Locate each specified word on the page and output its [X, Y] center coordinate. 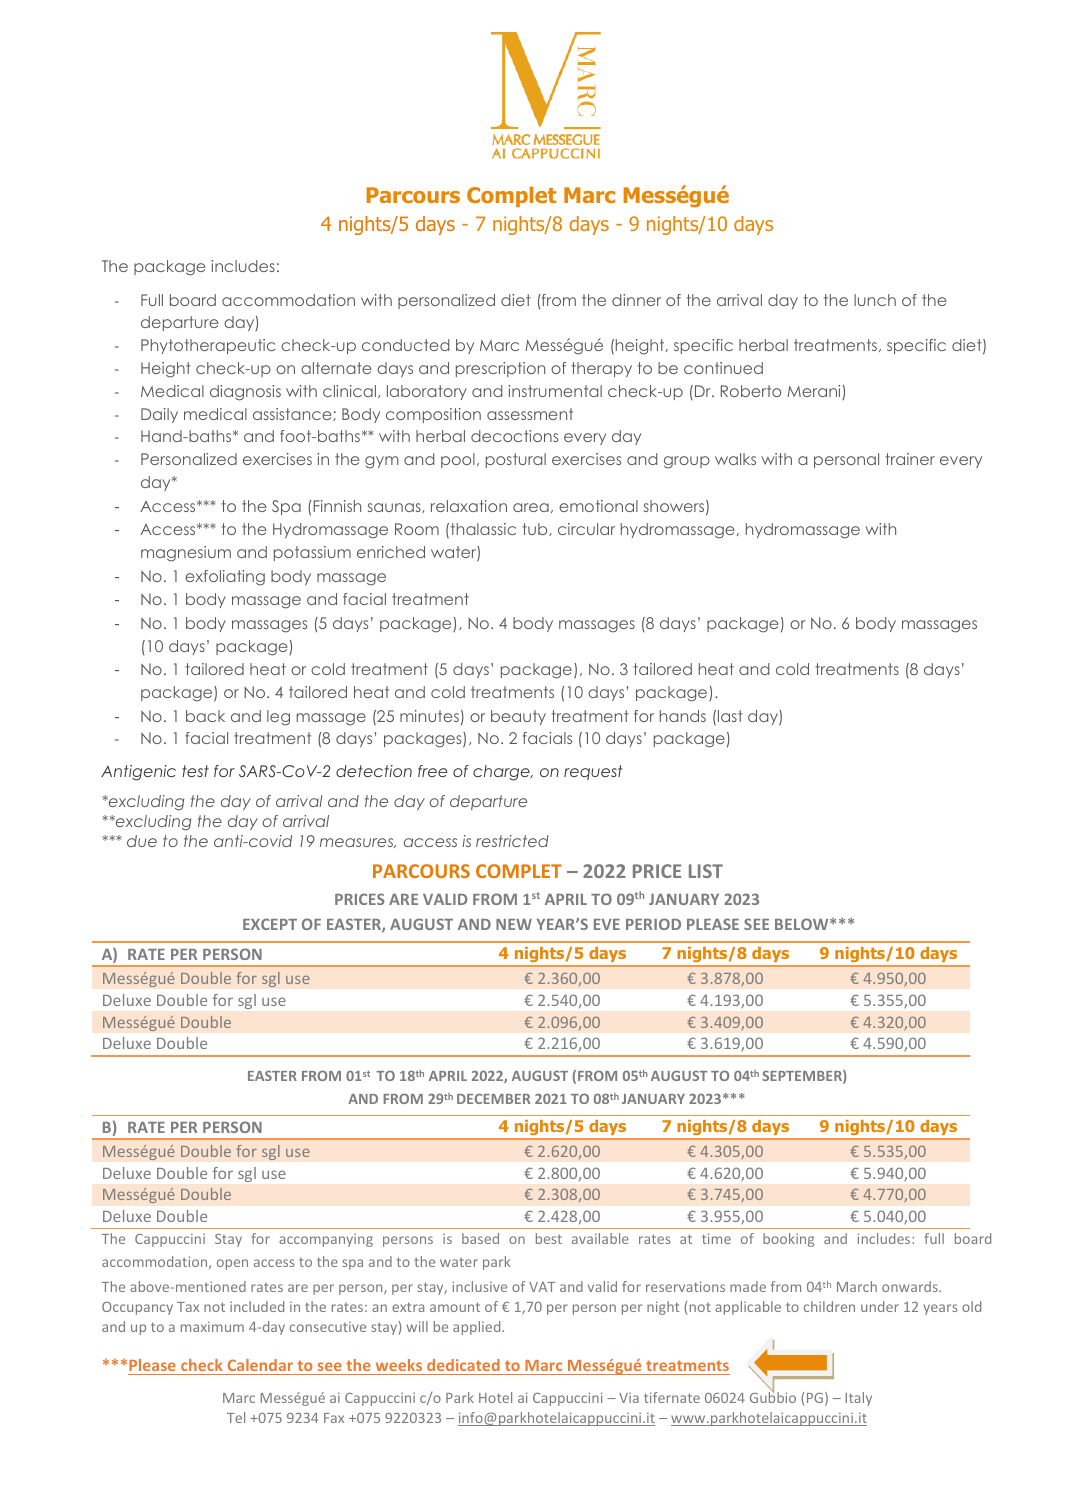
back [205, 716]
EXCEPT [270, 924]
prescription [500, 369]
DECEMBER [493, 1099]
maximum [212, 1327]
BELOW [803, 924]
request [593, 772]
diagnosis [245, 393]
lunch [875, 300]
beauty [518, 717]
